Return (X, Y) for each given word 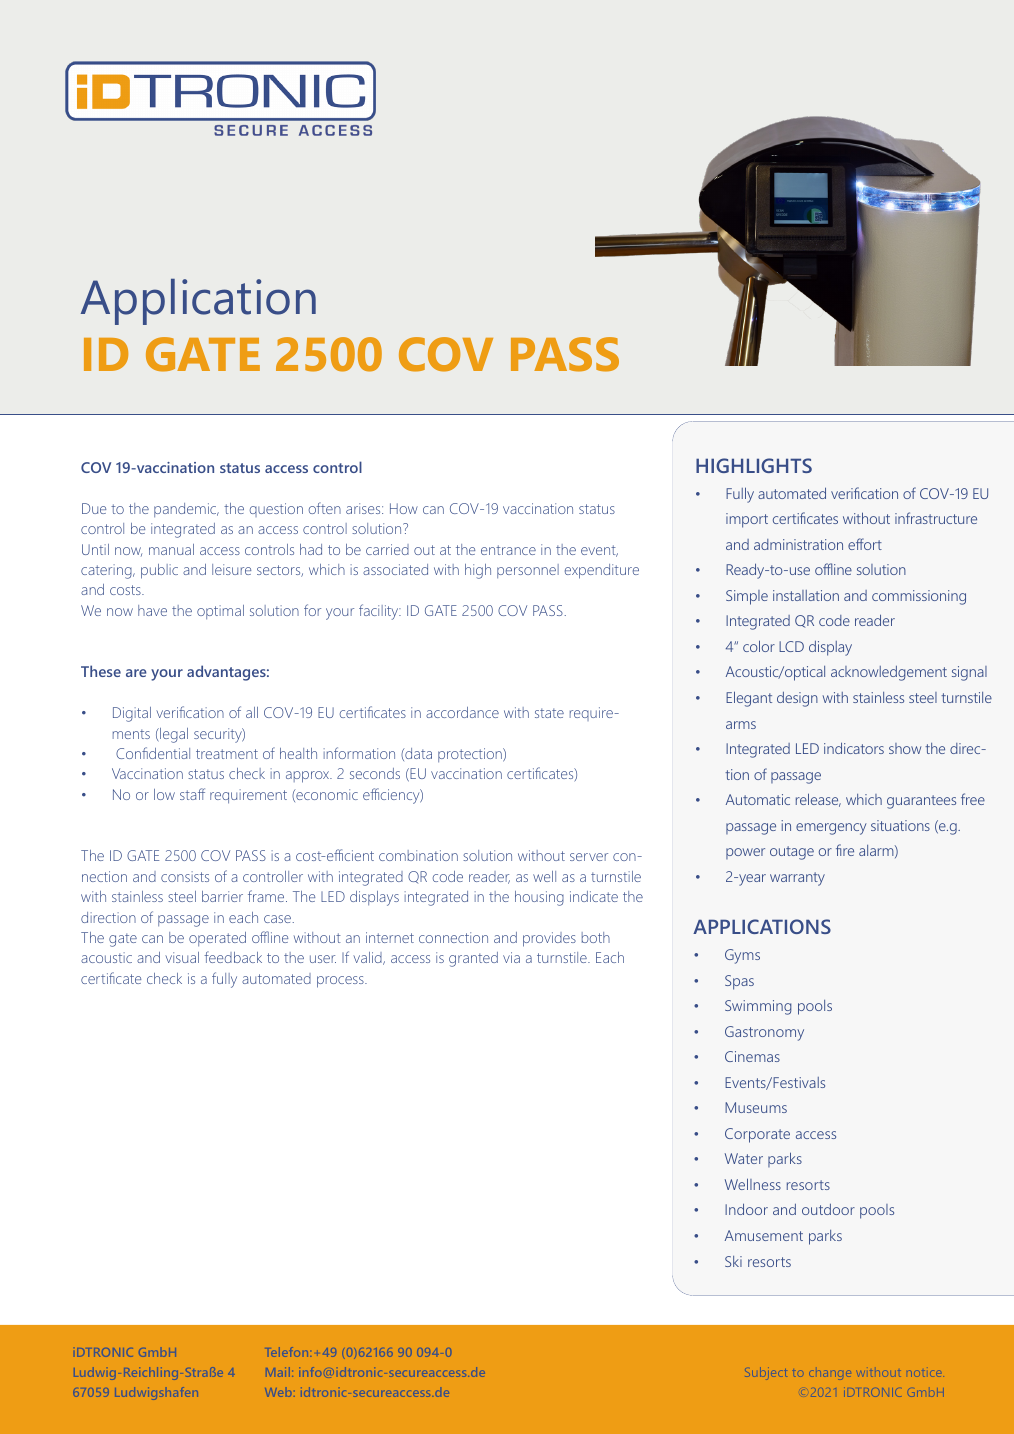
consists (185, 876)
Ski (733, 1261)
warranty (797, 879)
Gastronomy (764, 1033)
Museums (756, 1107)
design (797, 699)
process (341, 982)
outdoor (828, 1209)
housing (539, 898)
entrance (508, 550)
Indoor (746, 1209)
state (549, 713)
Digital (132, 714)
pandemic (186, 510)
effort (865, 544)
